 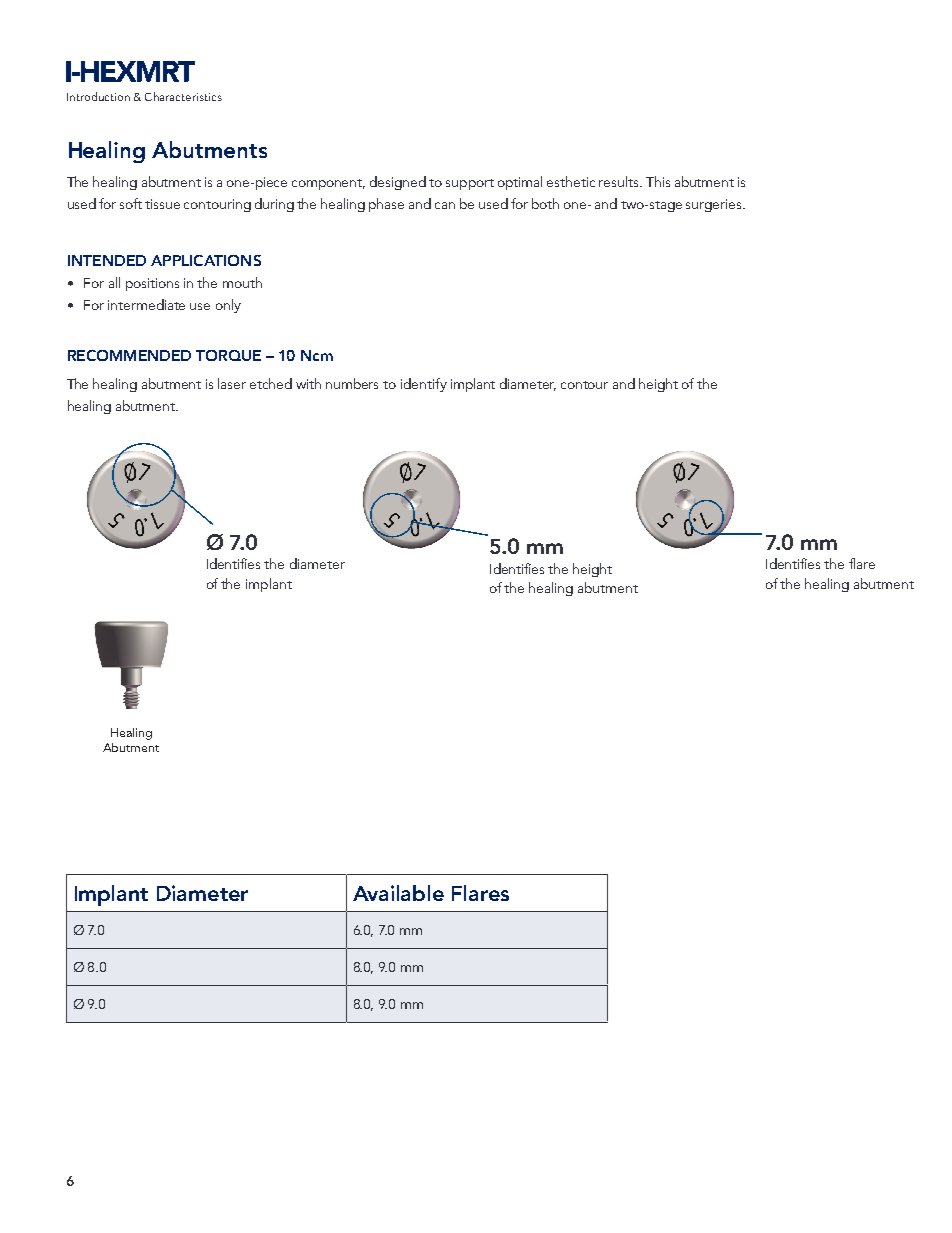 What do you see at coordinates (352, 383) in the image?
I see `numbers` at bounding box center [352, 383].
